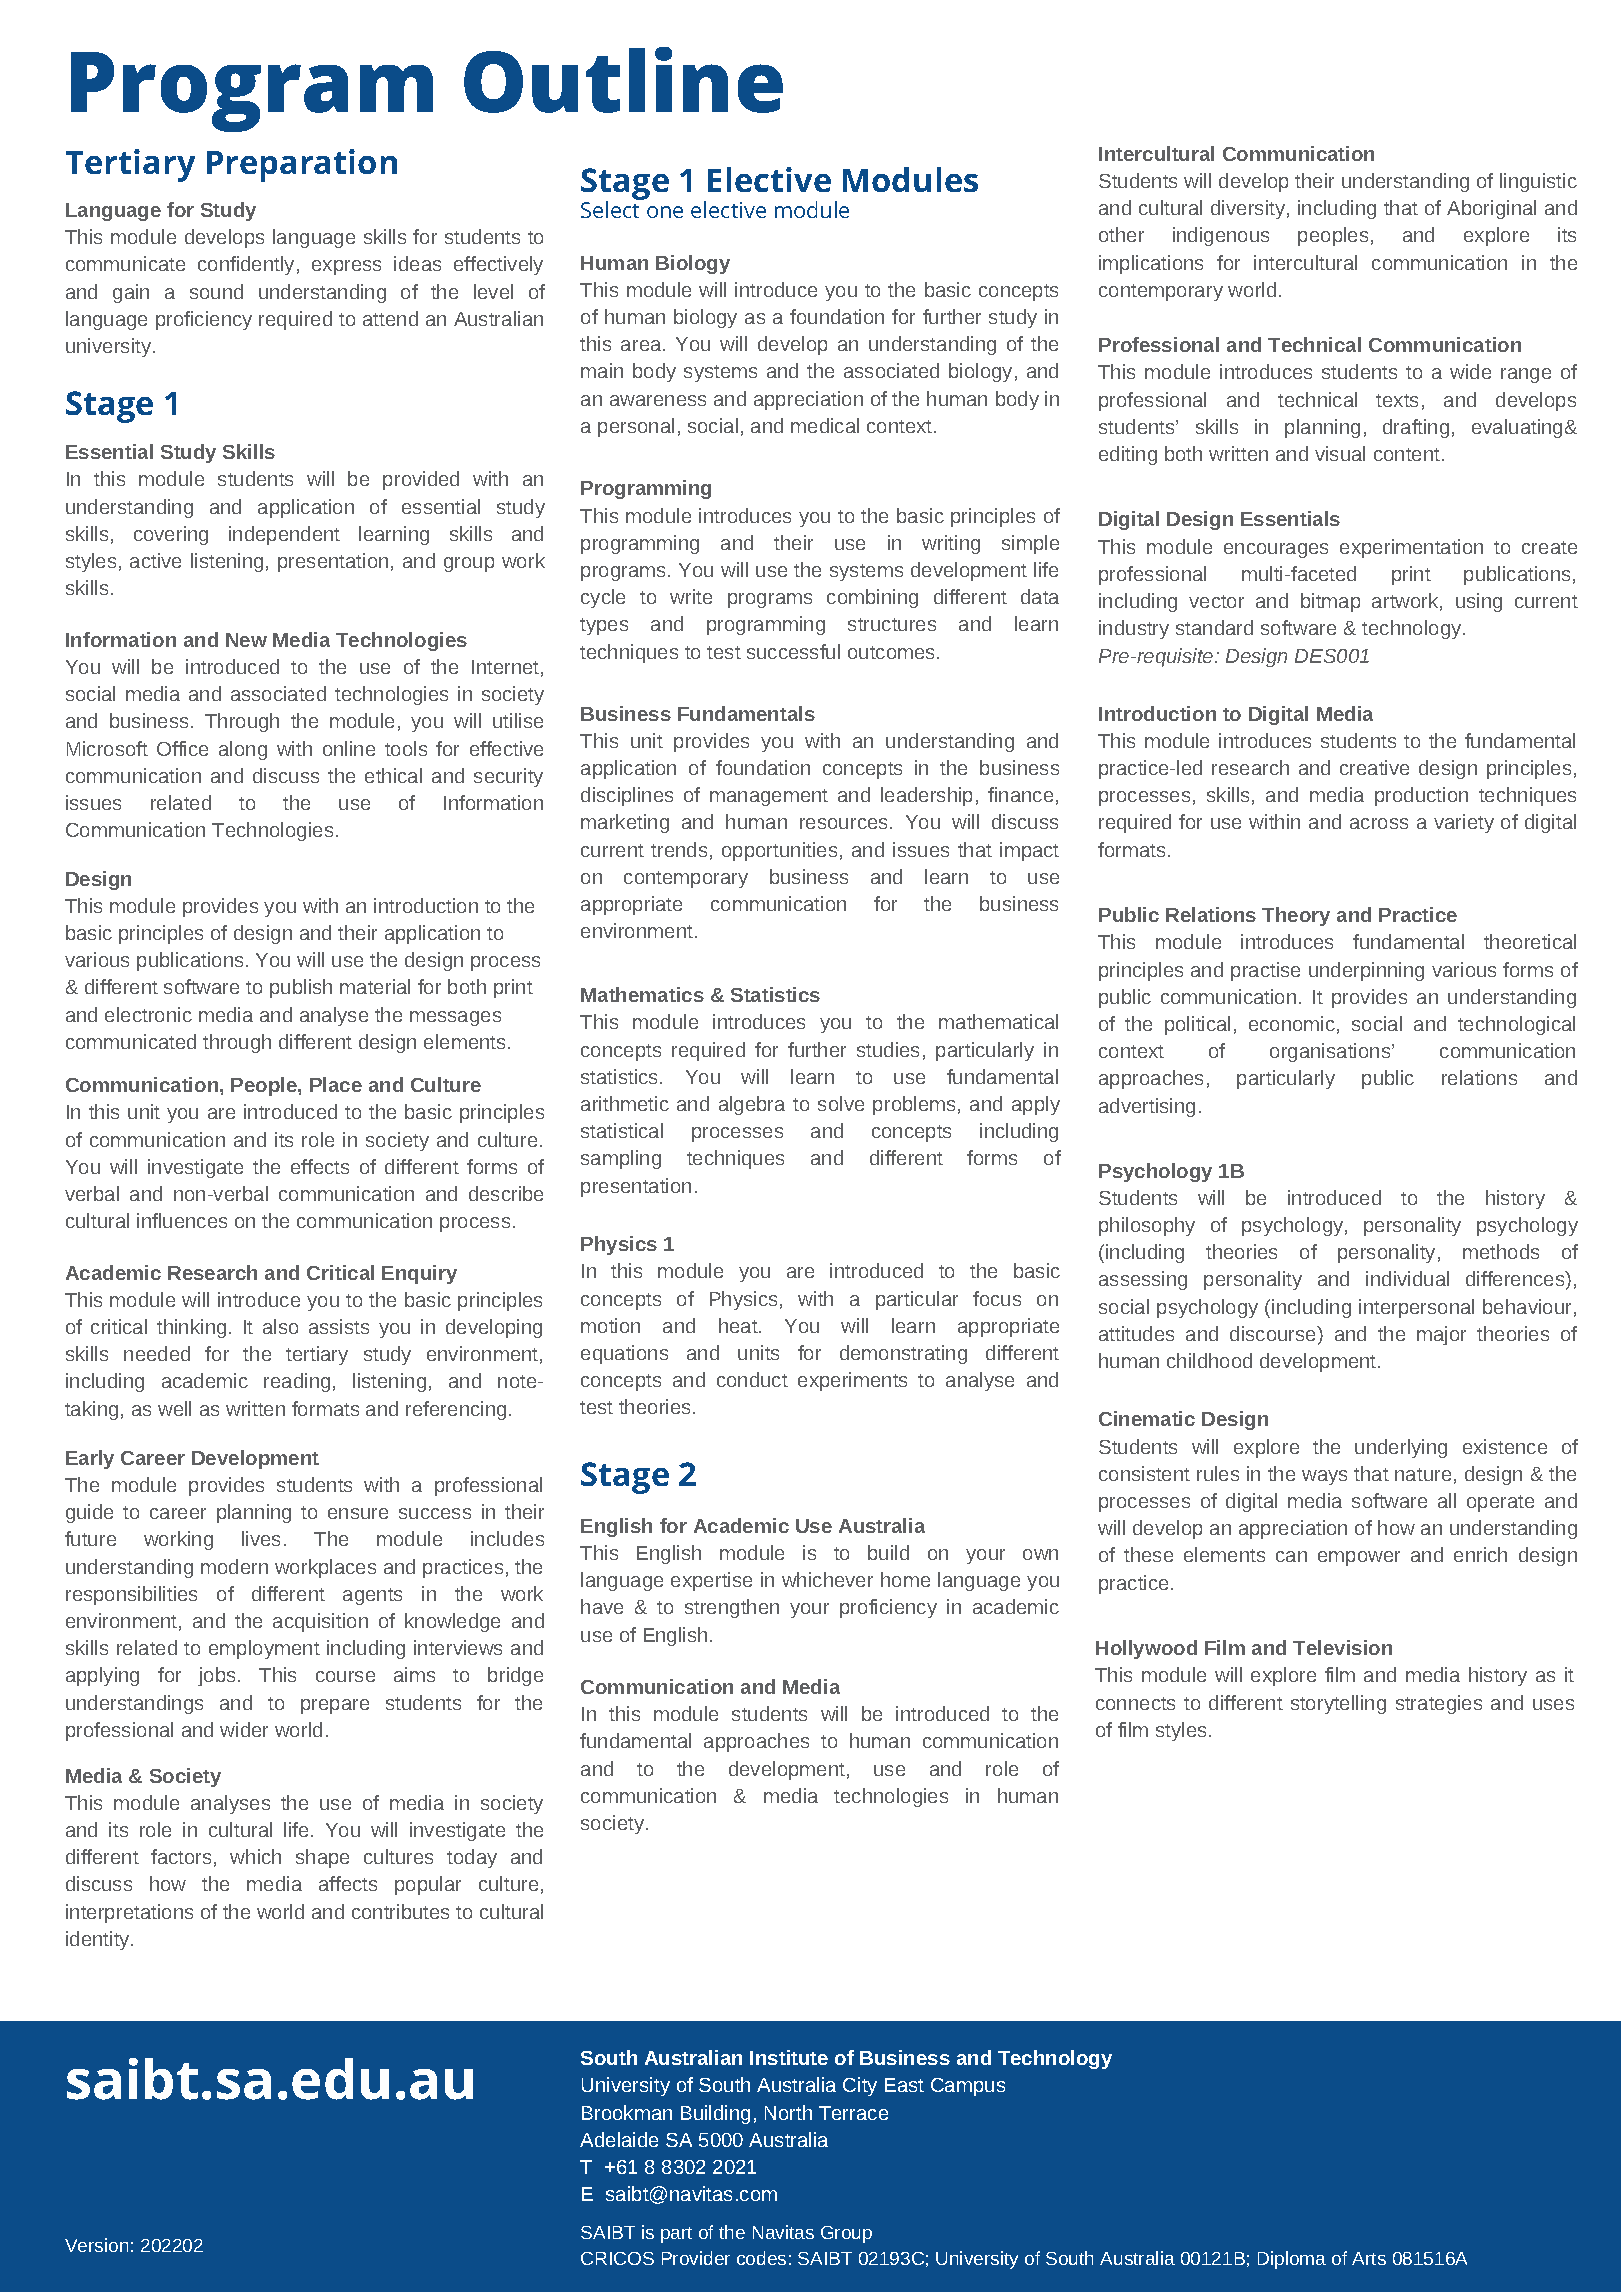 The image size is (1621, 2294). What do you see at coordinates (302, 165) in the screenshot?
I see `Preparation` at bounding box center [302, 165].
